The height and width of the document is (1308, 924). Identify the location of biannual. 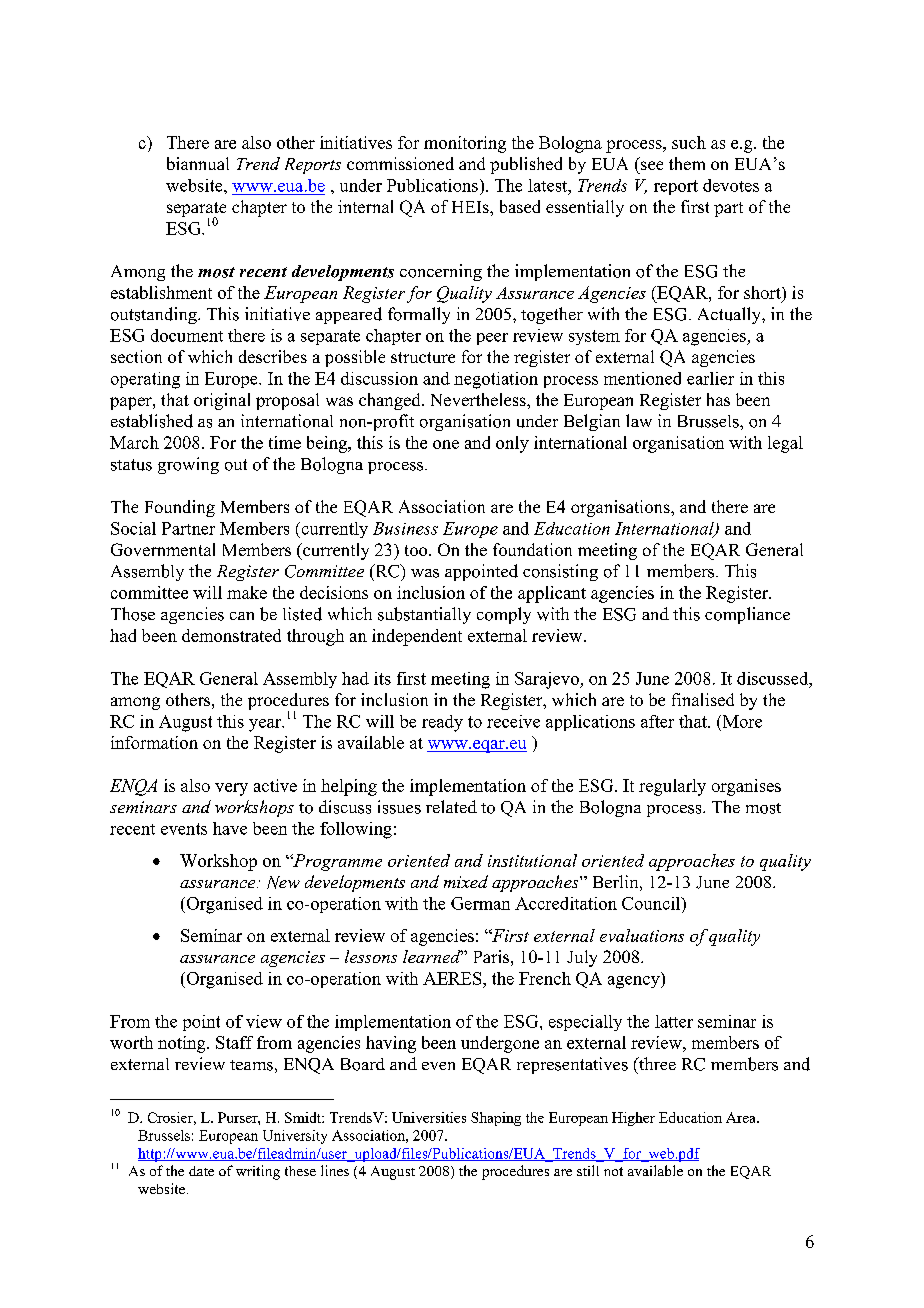
(198, 163).
